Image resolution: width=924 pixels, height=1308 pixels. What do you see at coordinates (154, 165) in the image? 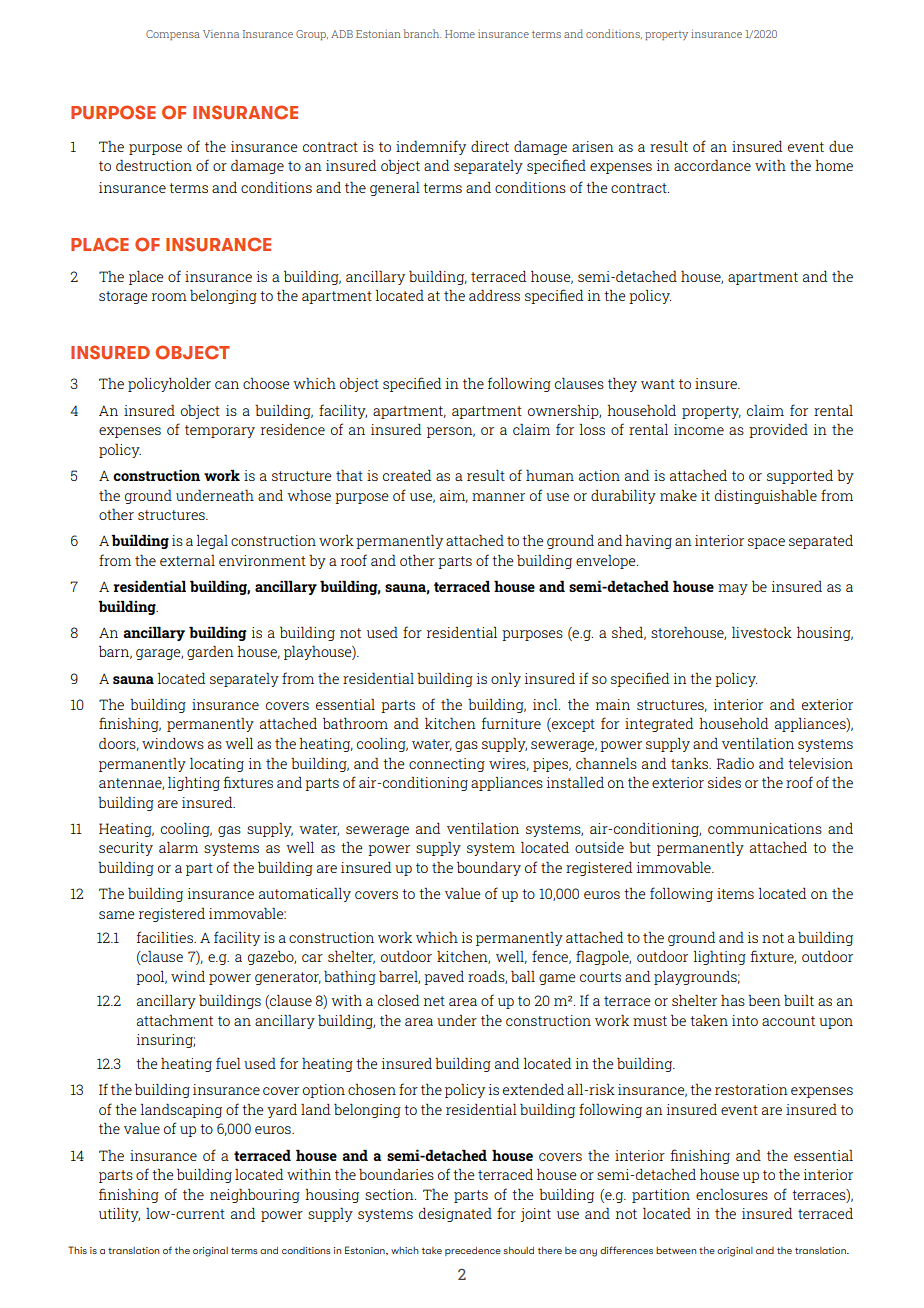
I see `destruction` at bounding box center [154, 165].
